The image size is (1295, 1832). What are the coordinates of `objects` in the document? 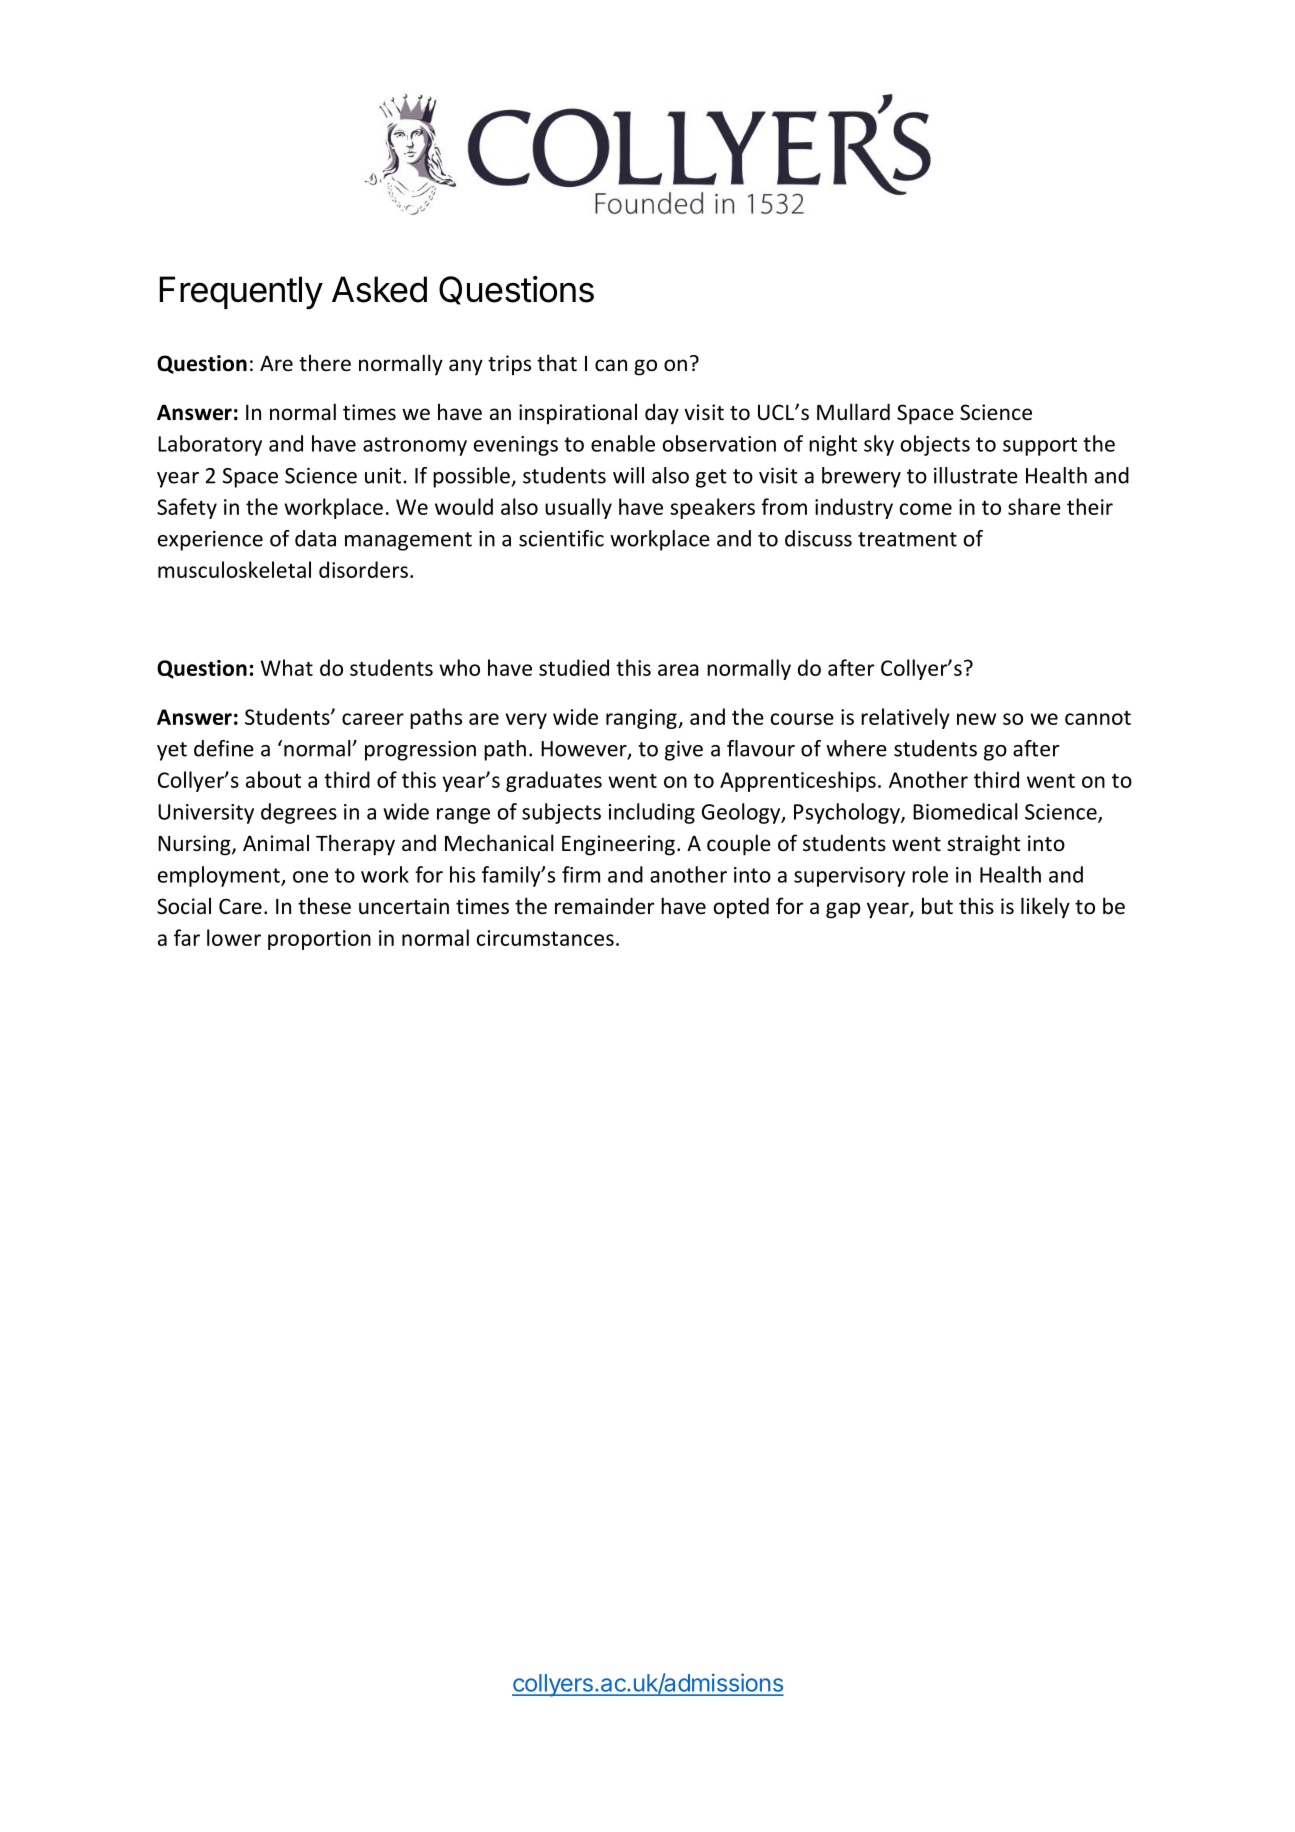 It's located at (935, 445).
